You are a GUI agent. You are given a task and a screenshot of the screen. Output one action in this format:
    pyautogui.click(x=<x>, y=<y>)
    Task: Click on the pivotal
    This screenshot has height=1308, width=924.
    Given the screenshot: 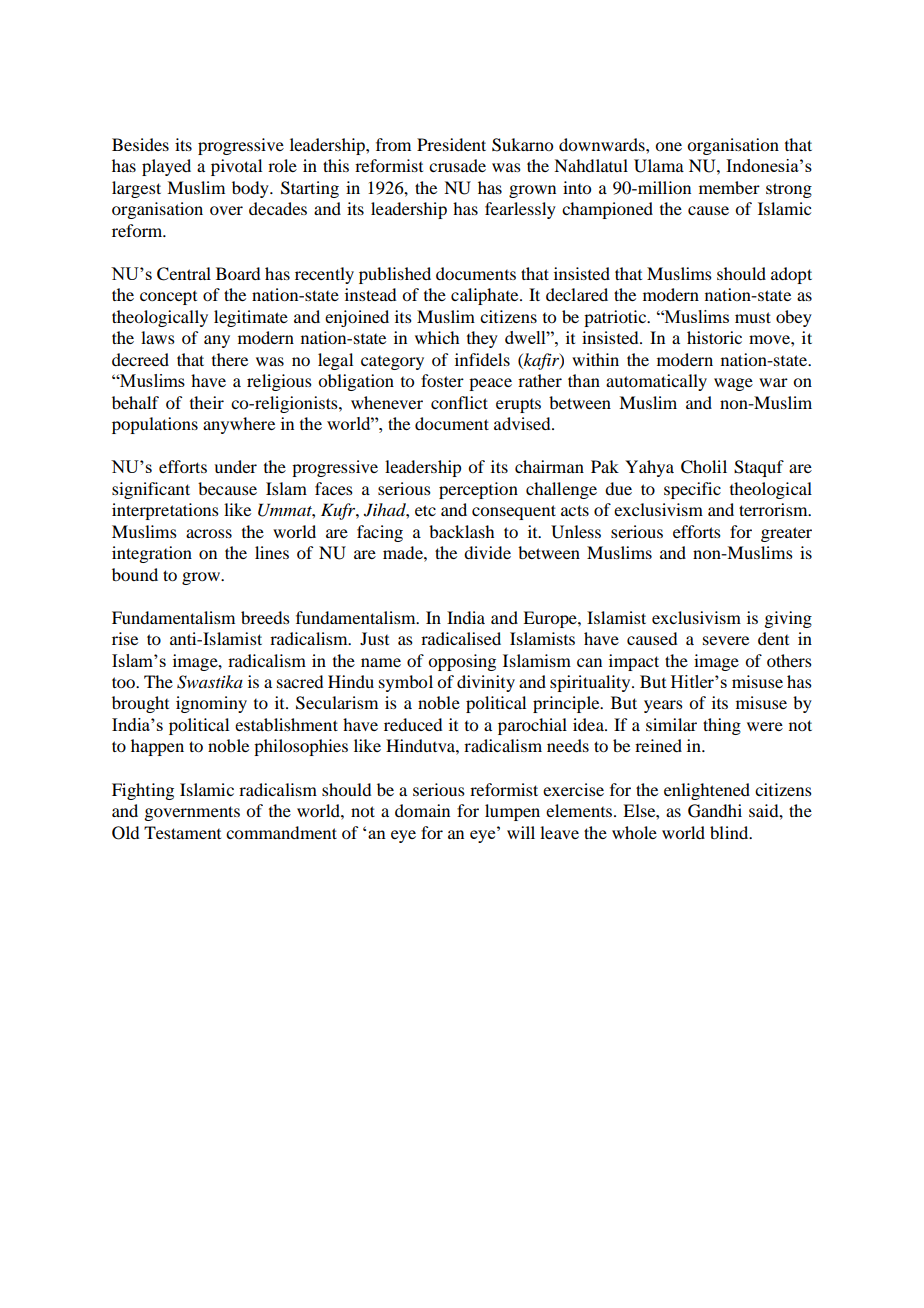 What is the action you would take?
    pyautogui.click(x=236, y=167)
